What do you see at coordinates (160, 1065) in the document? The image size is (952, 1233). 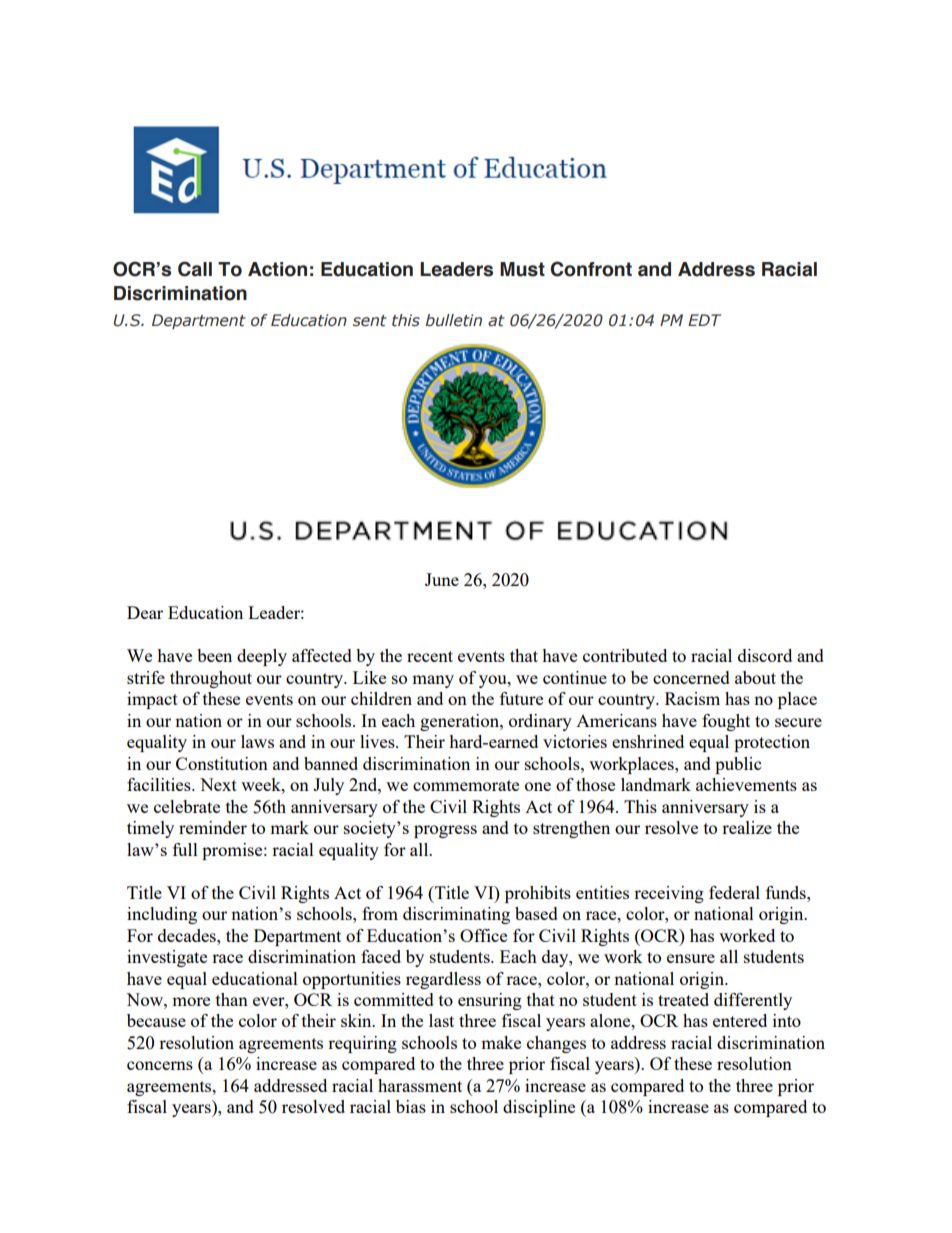 I see `concerns` at bounding box center [160, 1065].
